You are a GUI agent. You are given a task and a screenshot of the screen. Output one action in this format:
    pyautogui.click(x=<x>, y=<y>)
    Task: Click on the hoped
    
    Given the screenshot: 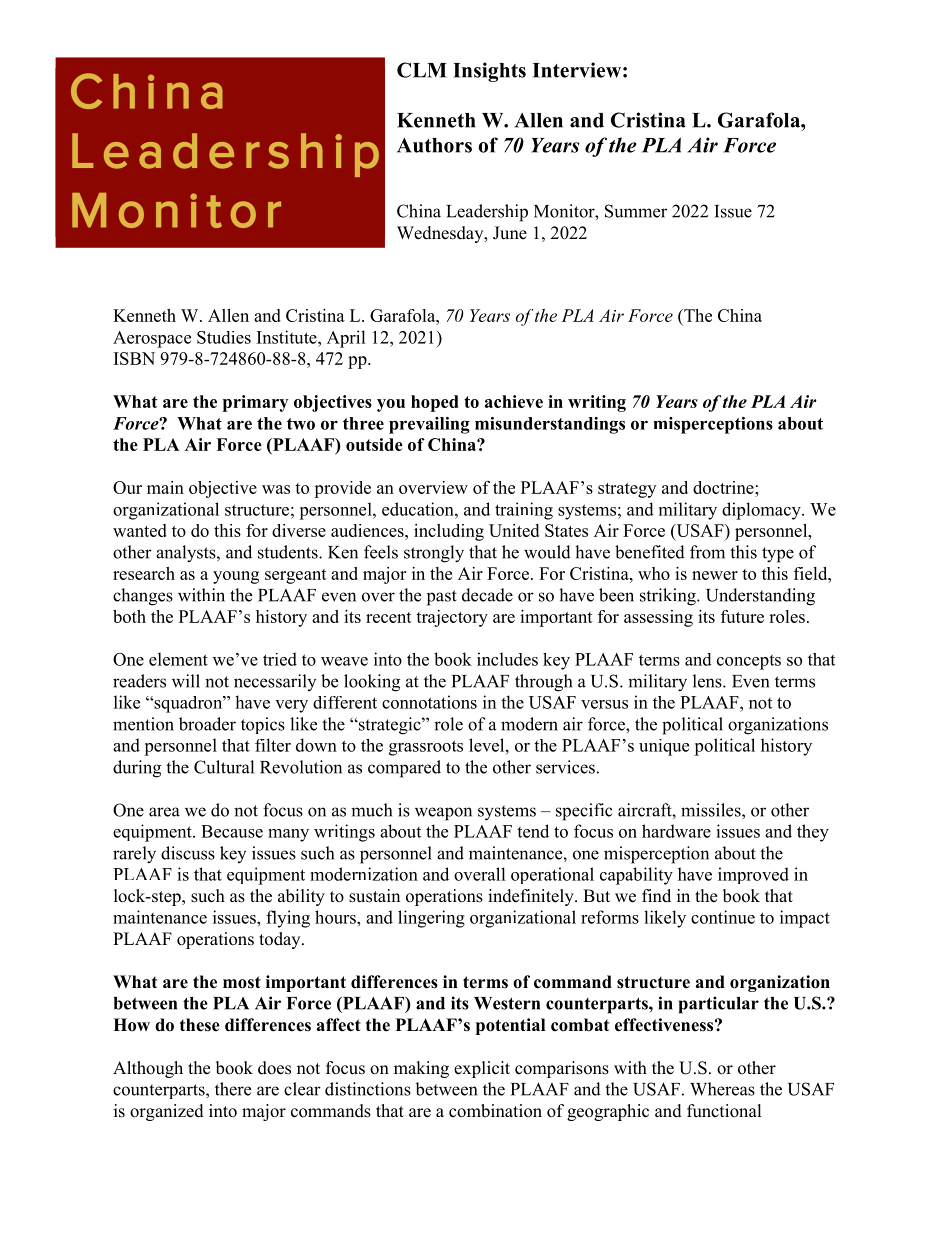 What is the action you would take?
    pyautogui.click(x=435, y=403)
